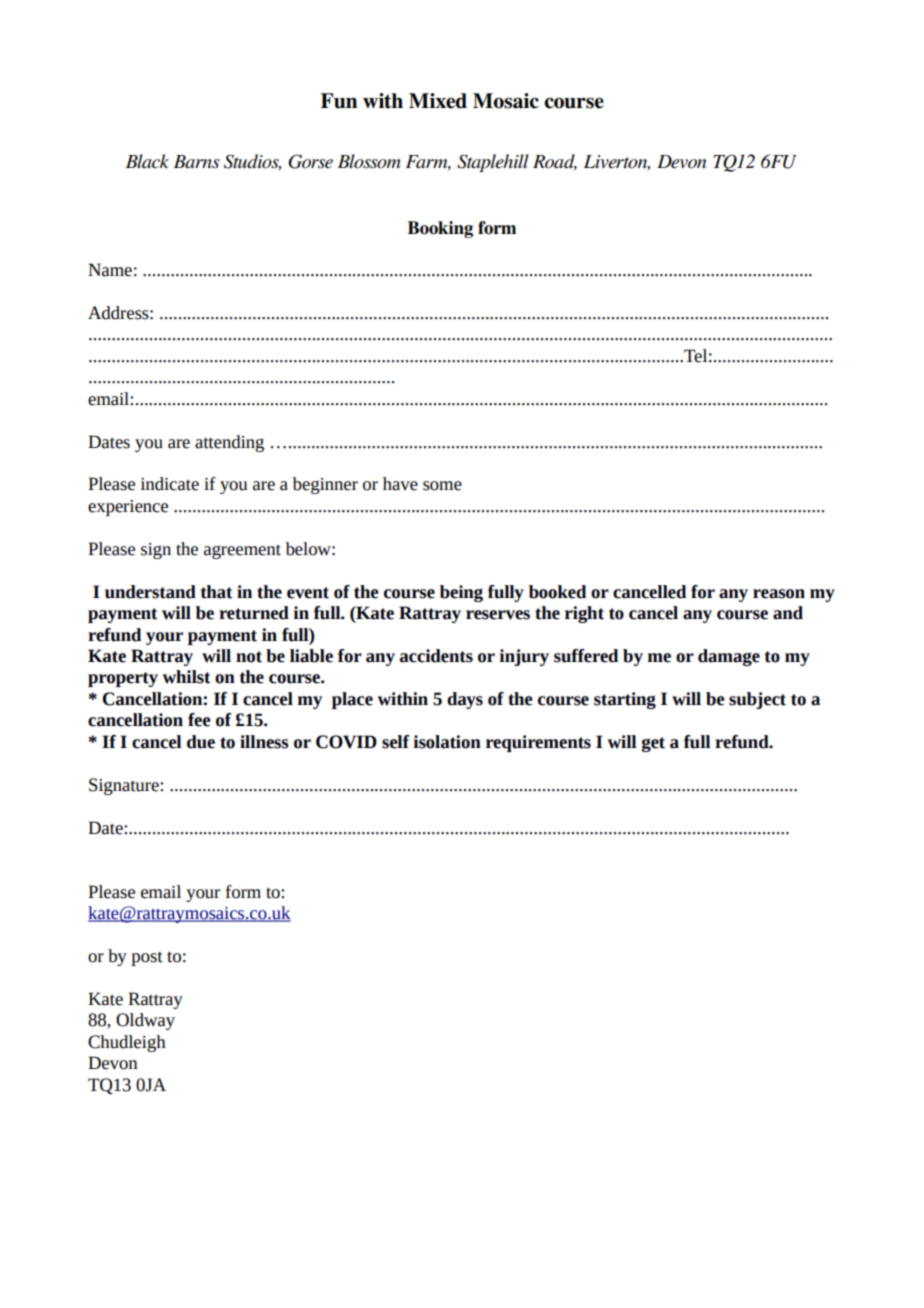  I want to click on isolation, so click(447, 742).
